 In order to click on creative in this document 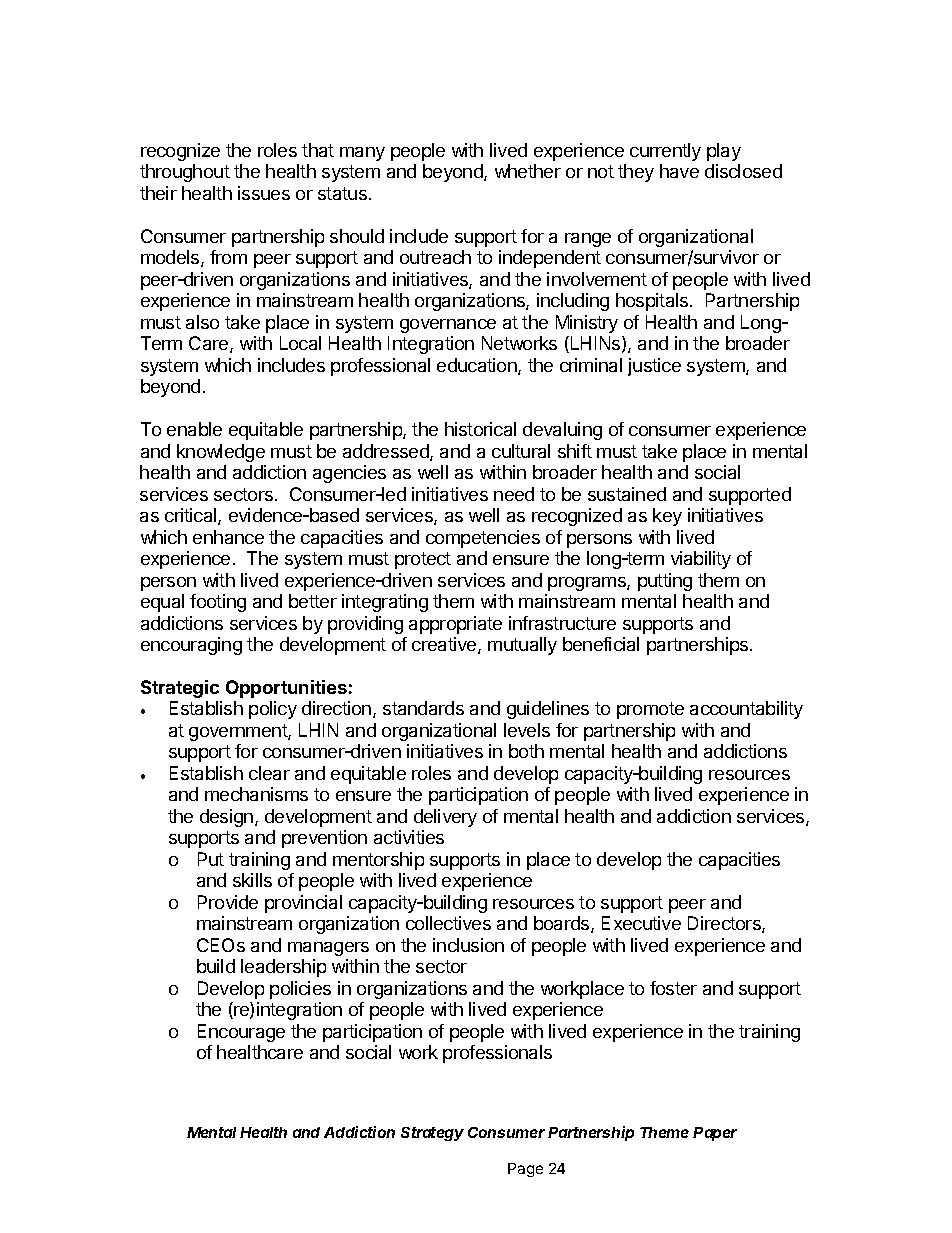, I will do `click(445, 645)`.
